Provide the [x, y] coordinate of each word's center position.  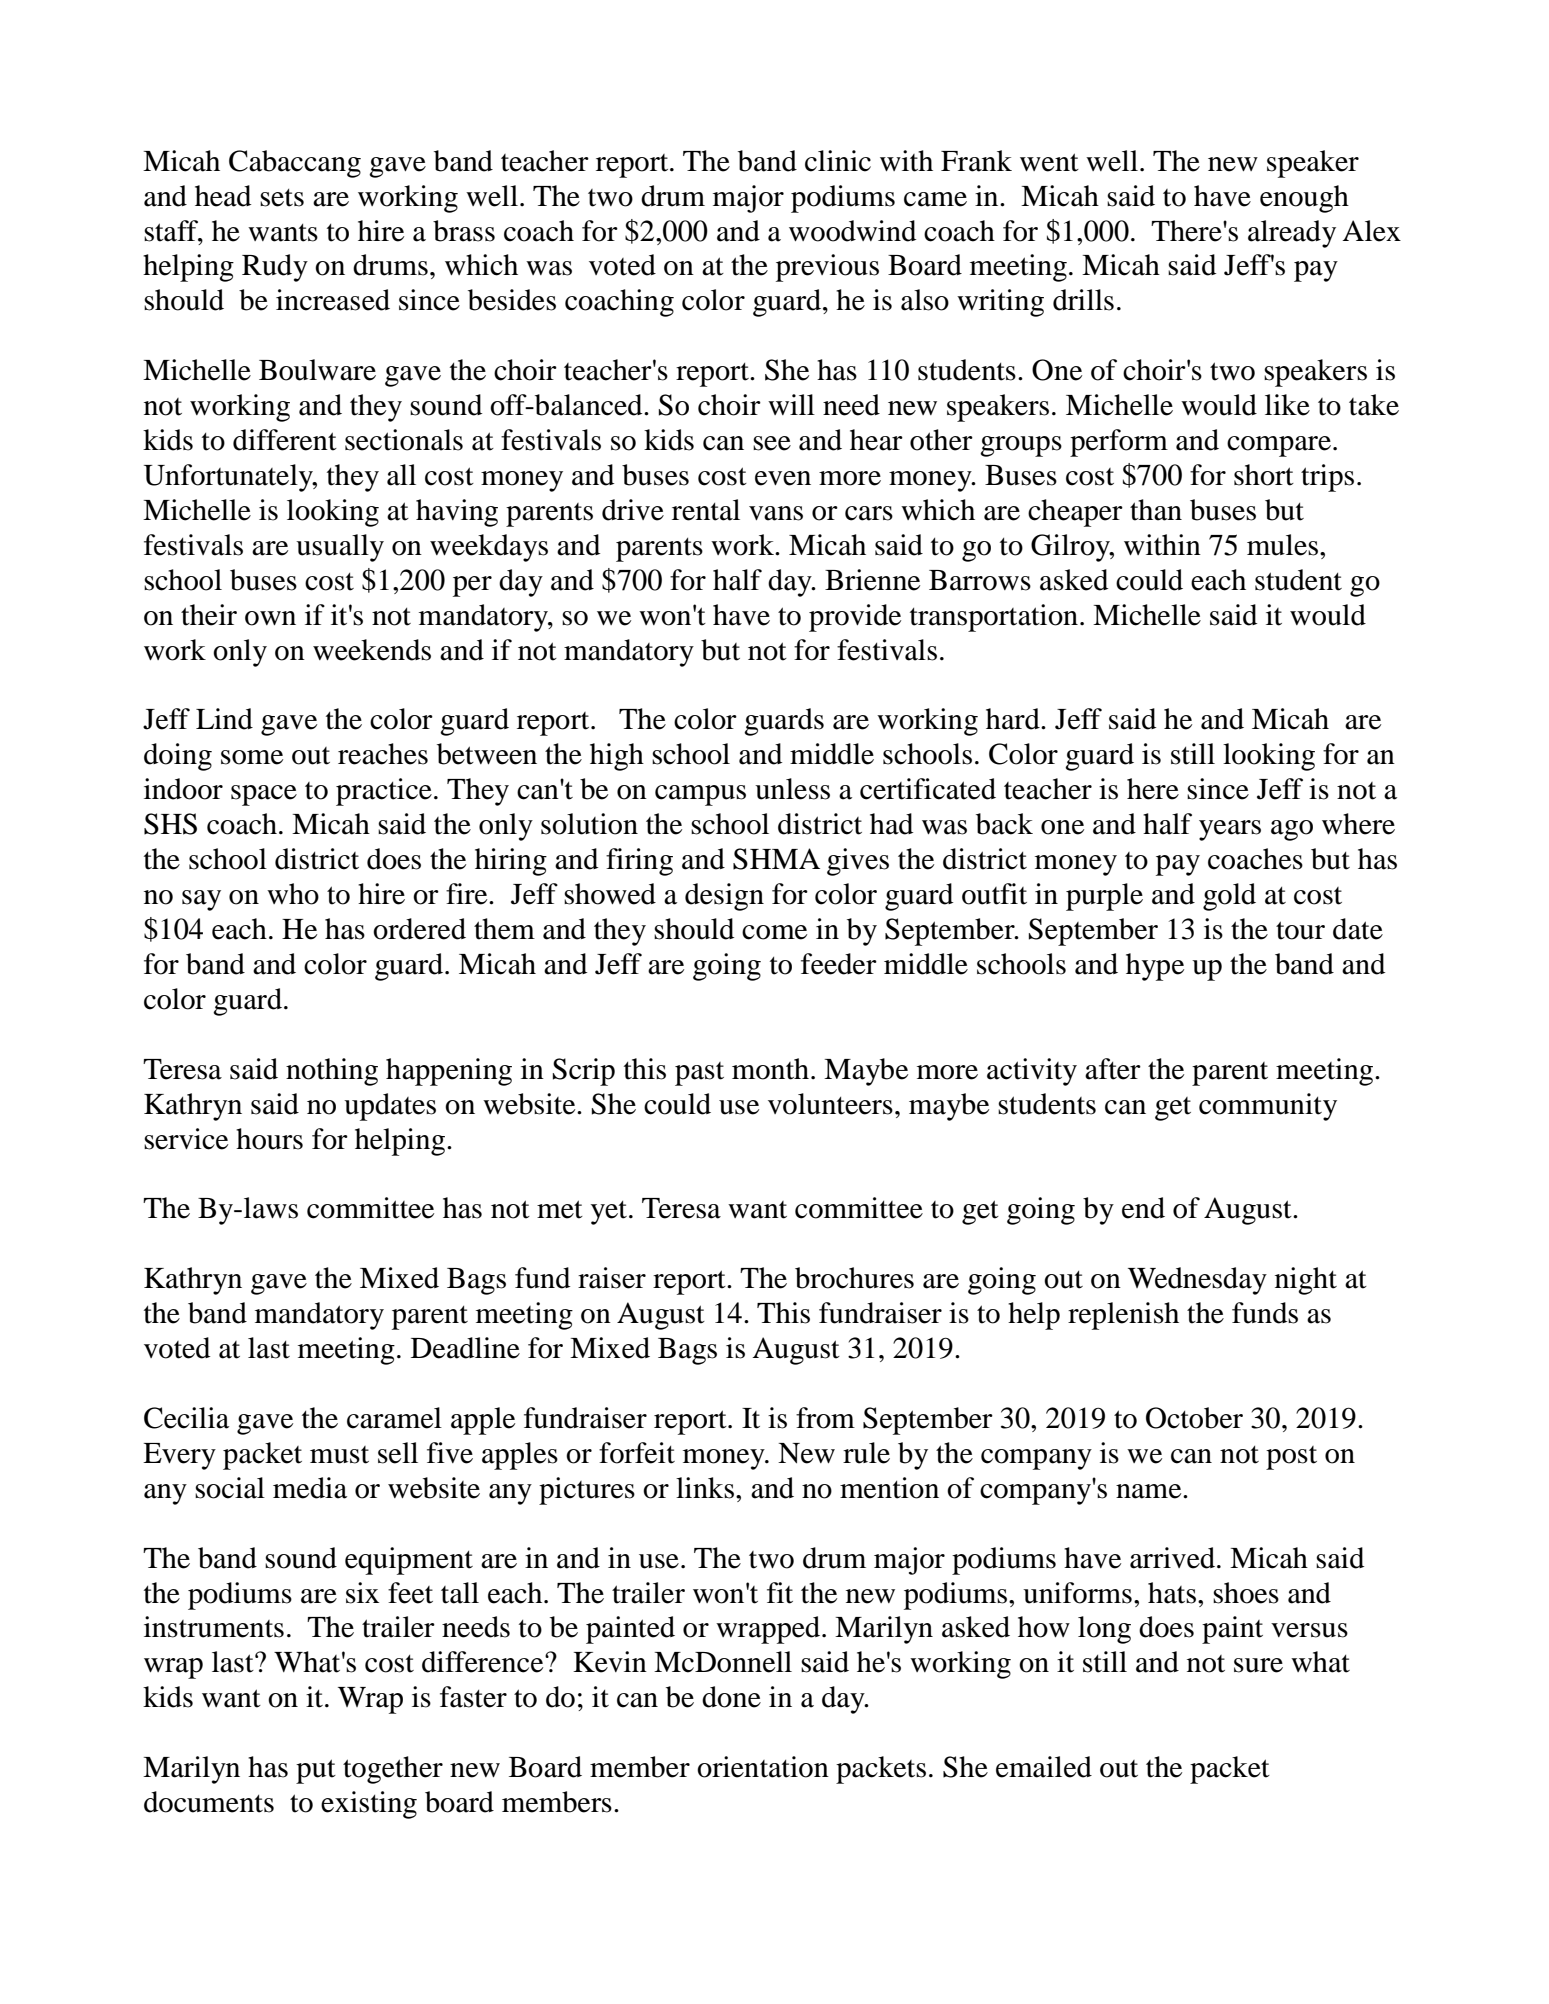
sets [282, 198]
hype [1155, 967]
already [1292, 234]
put [316, 1771]
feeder [839, 964]
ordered [419, 929]
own [270, 618]
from [825, 1418]
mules [1282, 545]
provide [855, 618]
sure [1258, 1665]
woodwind [852, 231]
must [339, 1455]
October [1194, 1418]
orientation [763, 1767]
